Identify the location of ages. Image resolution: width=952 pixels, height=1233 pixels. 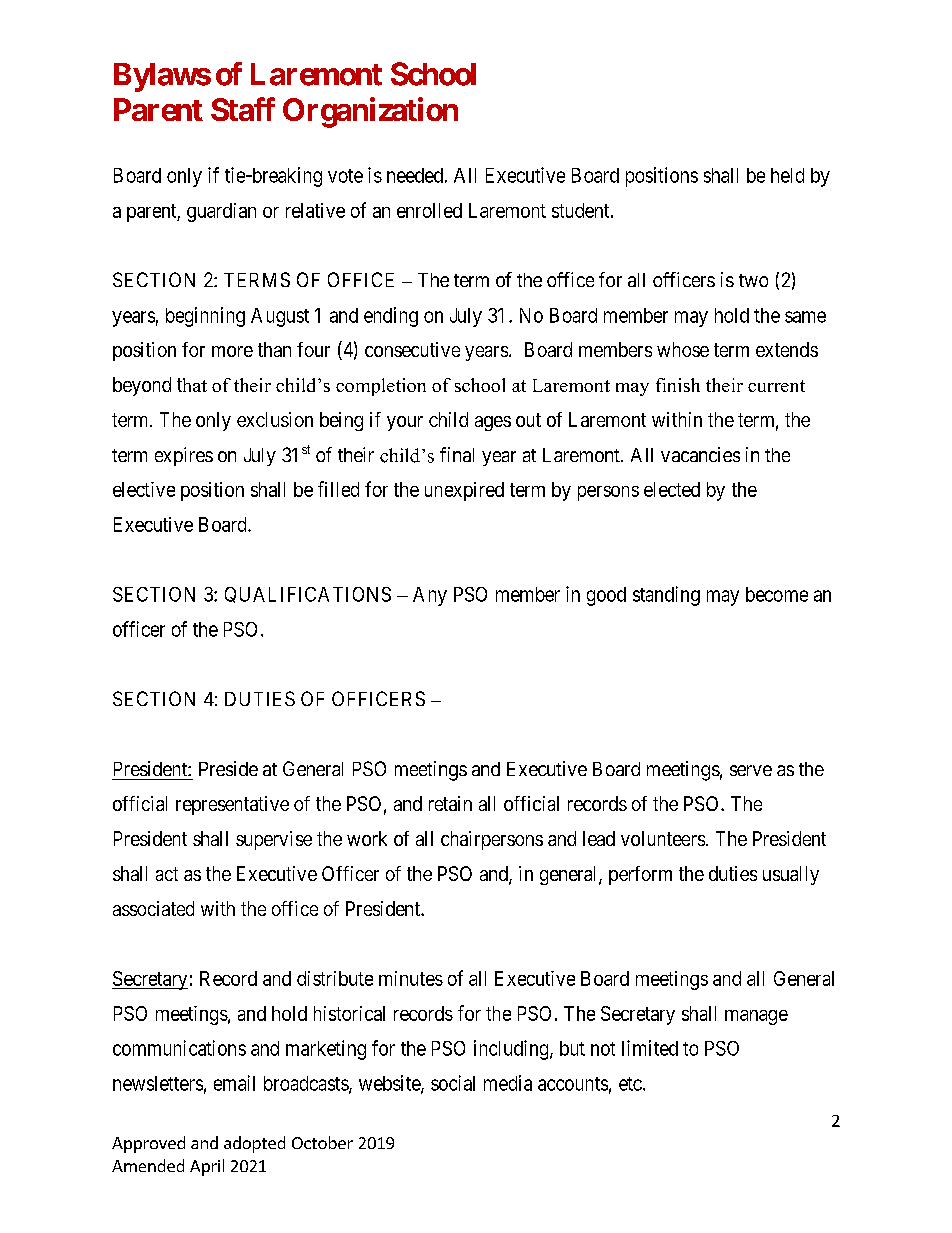
(493, 423).
